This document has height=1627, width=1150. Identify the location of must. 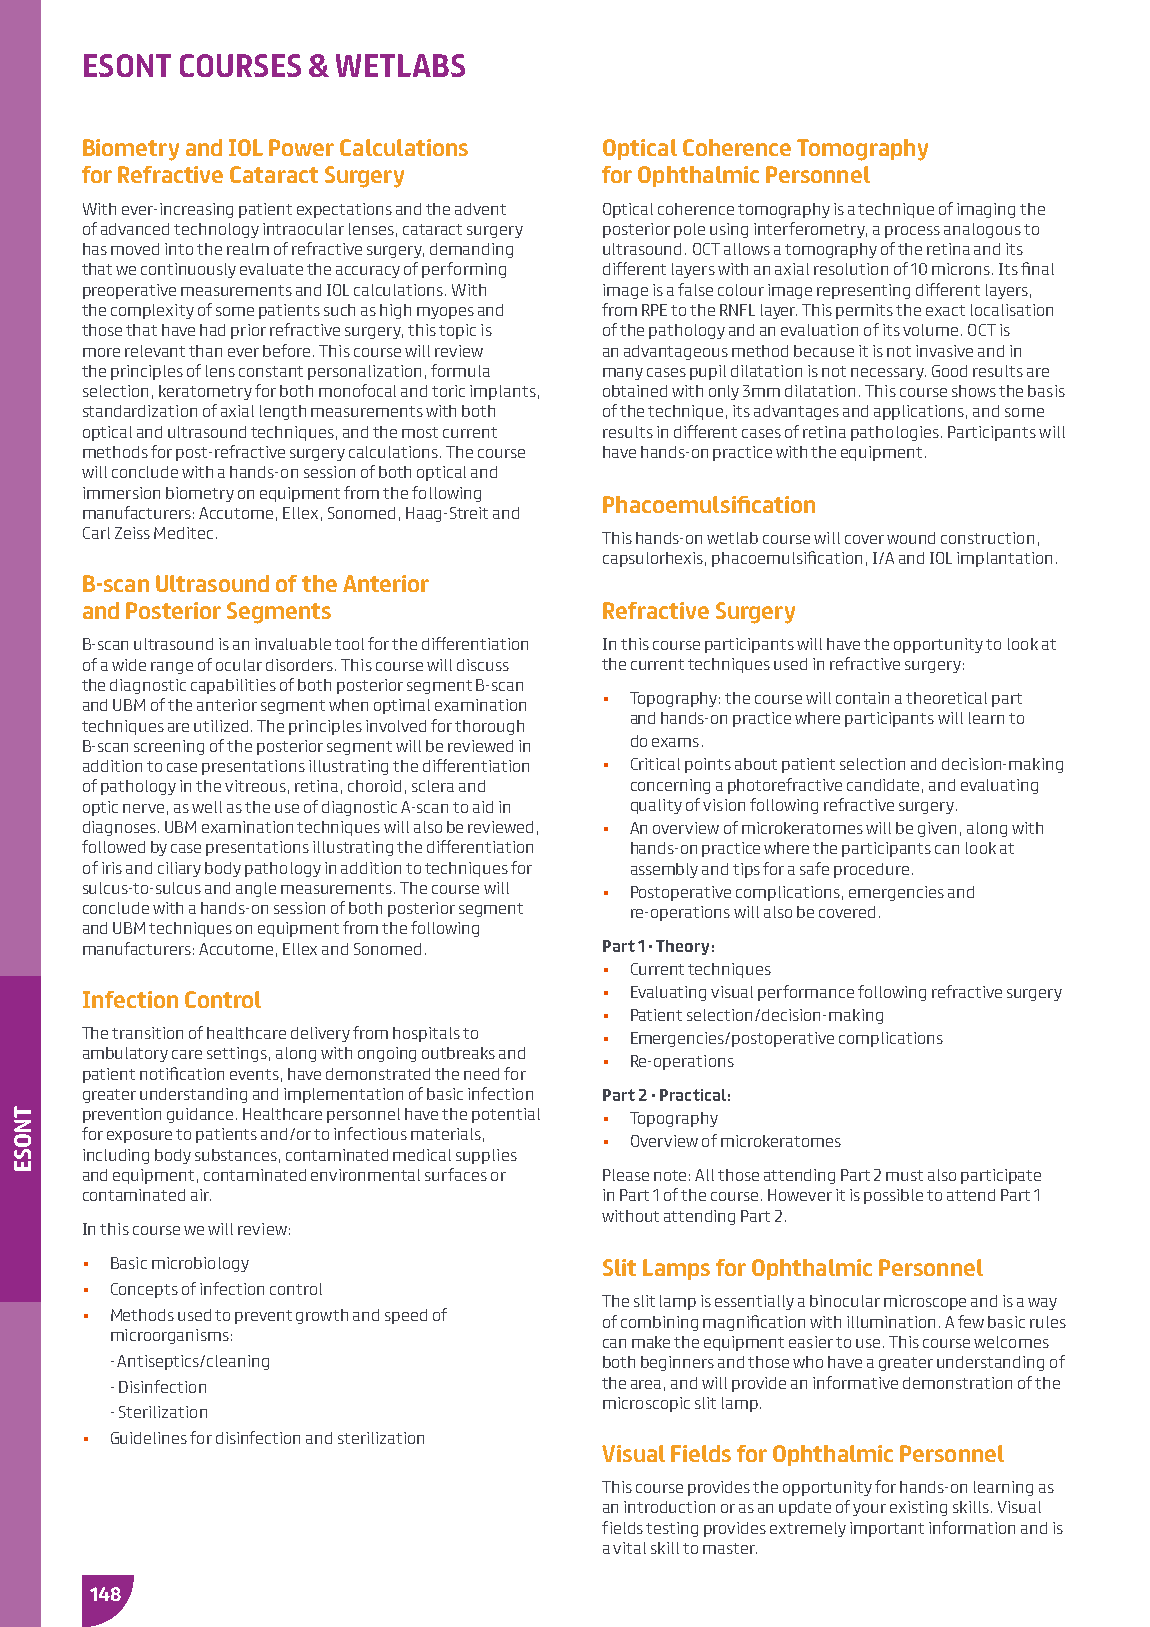
(904, 1175).
